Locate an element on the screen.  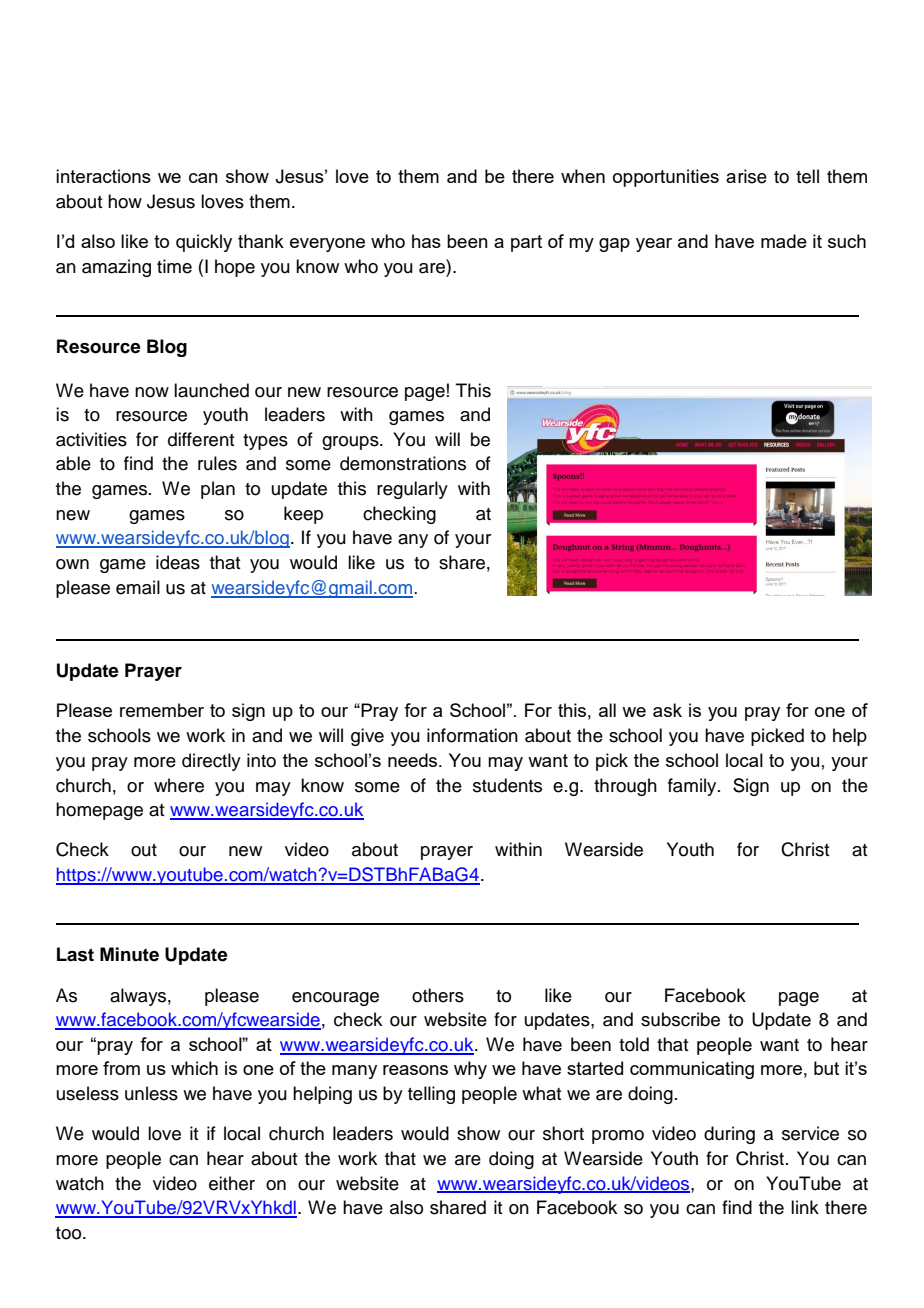
regularly is located at coordinates (412, 490).
